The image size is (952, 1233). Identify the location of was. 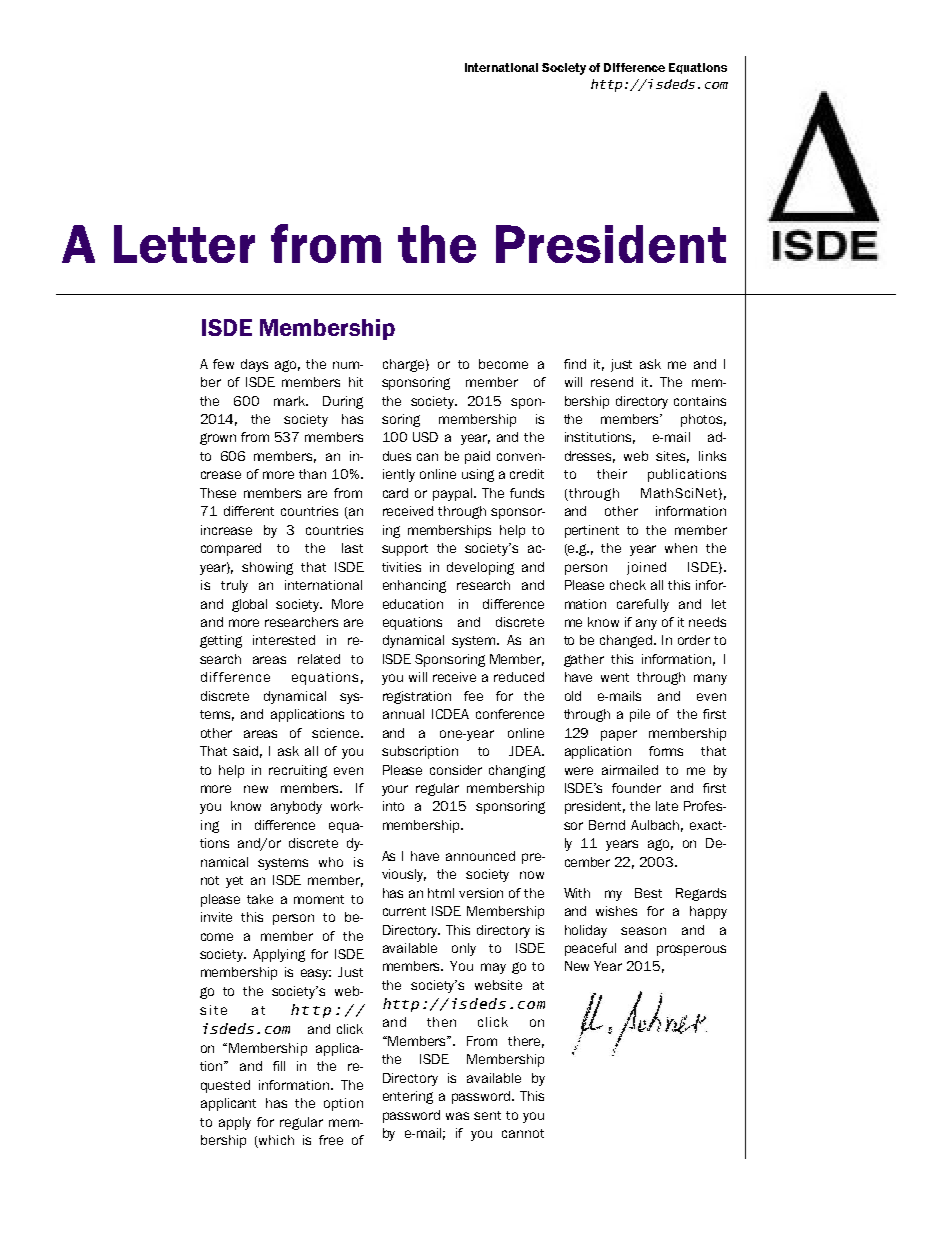
(457, 1116).
